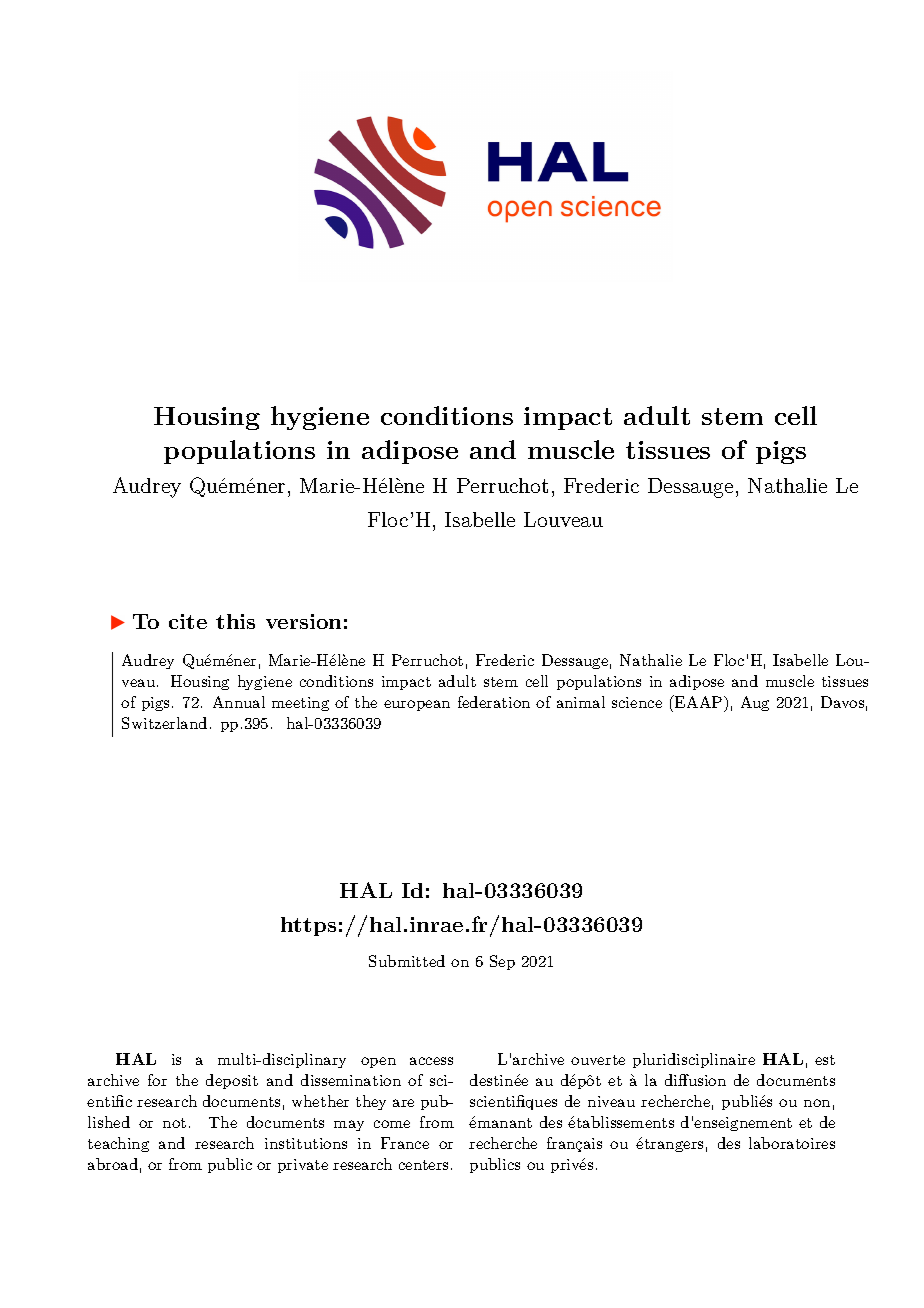  What do you see at coordinates (188, 621) in the document?
I see `cite` at bounding box center [188, 621].
